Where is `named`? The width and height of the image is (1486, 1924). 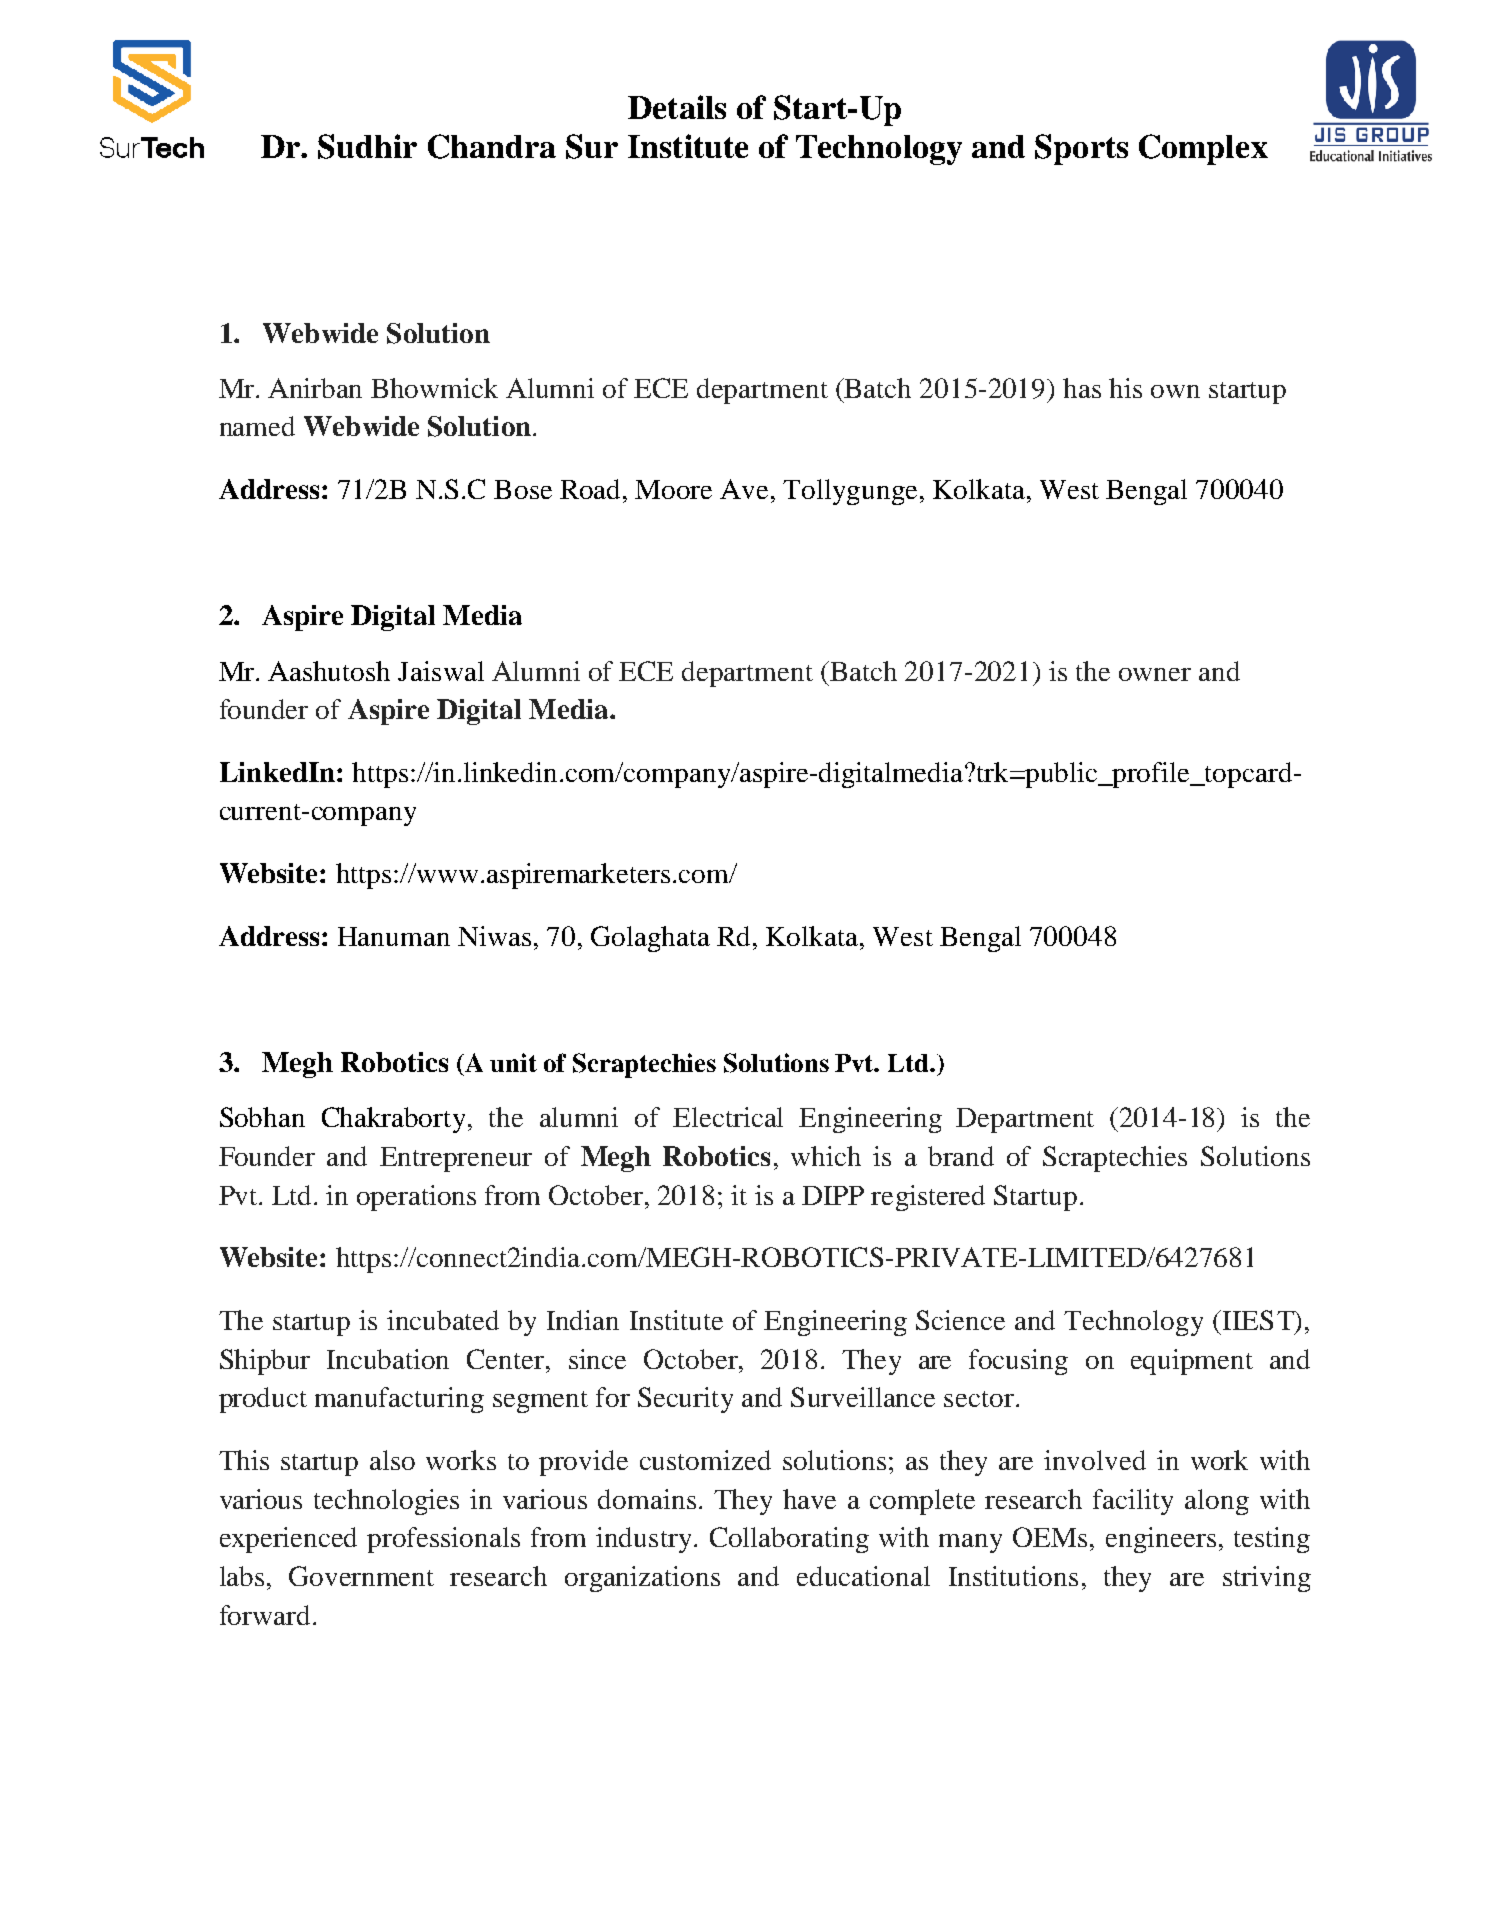 named is located at coordinates (257, 426).
